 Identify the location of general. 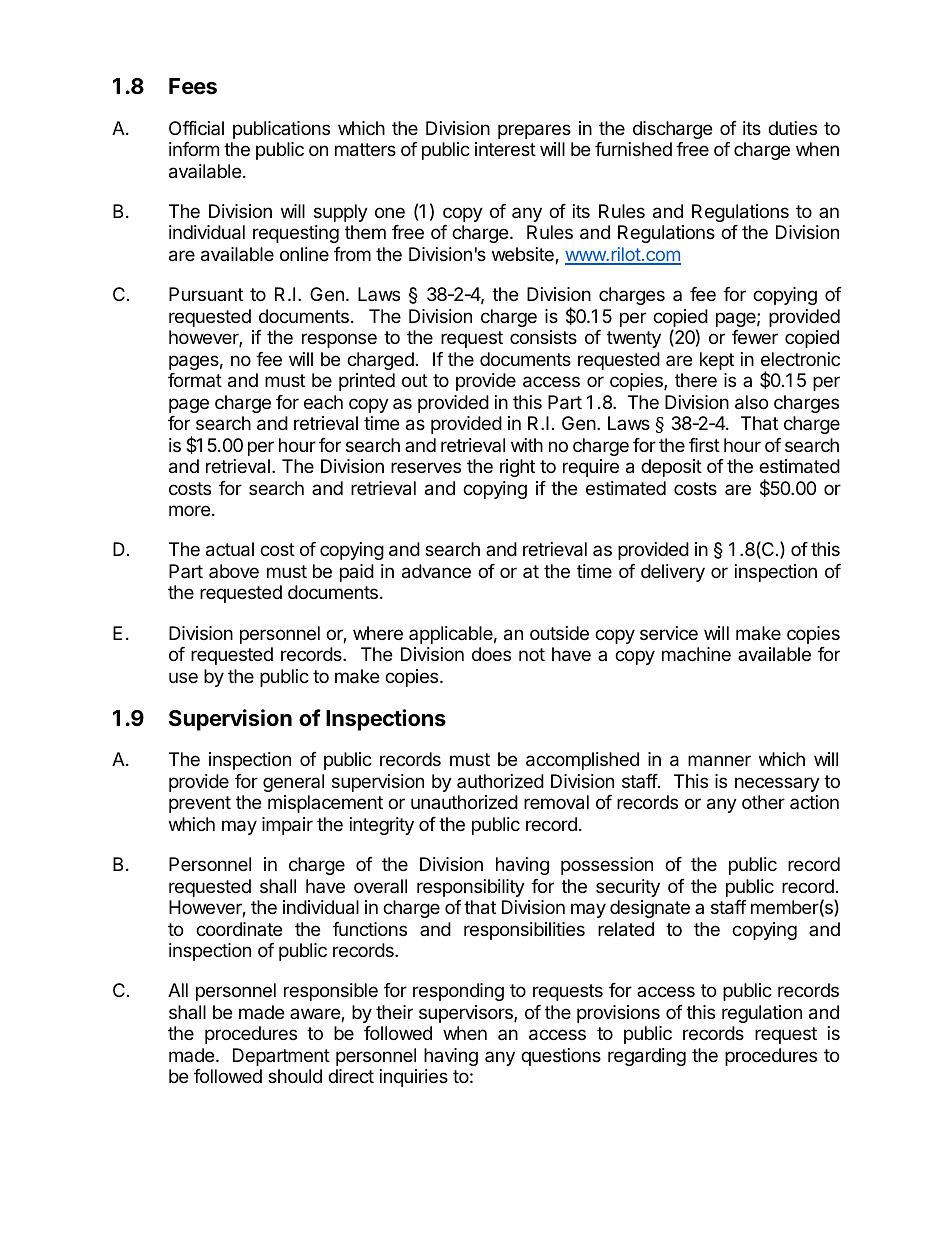
(293, 783).
